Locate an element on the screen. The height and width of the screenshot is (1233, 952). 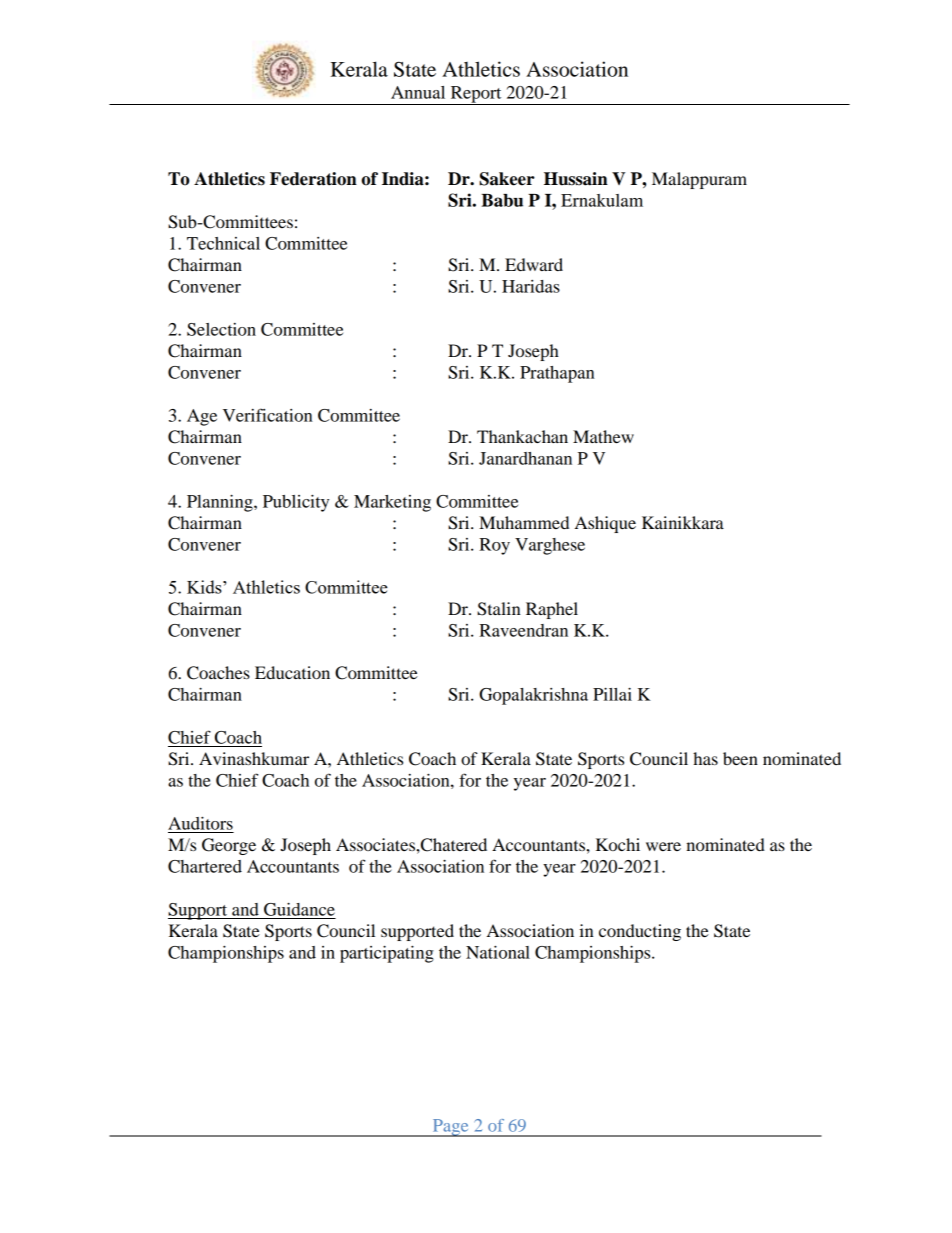
Verification is located at coordinates (268, 415).
